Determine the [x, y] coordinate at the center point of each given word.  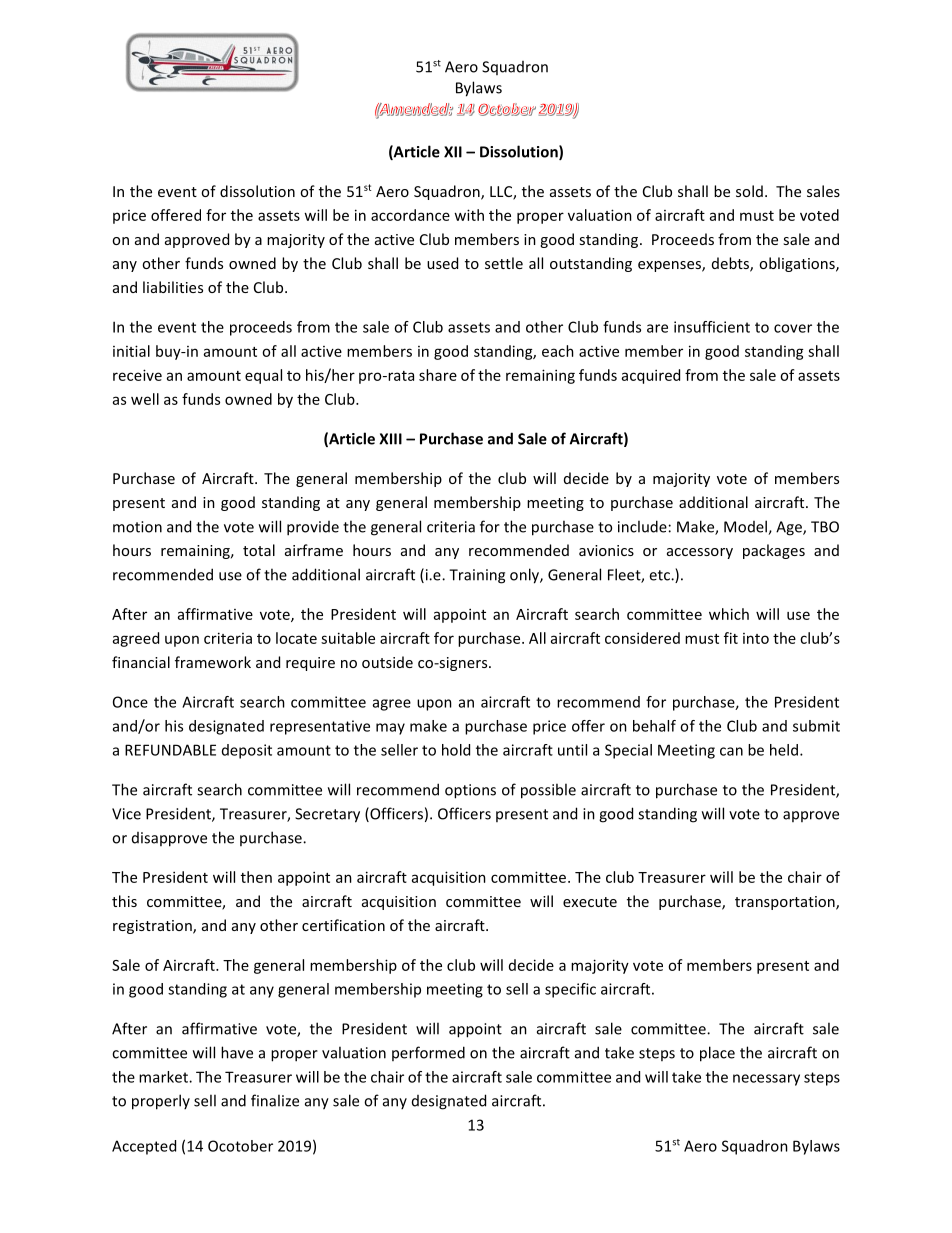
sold [749, 191]
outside [387, 662]
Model [746, 527]
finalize [275, 1100]
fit [731, 638]
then [256, 877]
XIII [390, 439]
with [469, 215]
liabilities [173, 287]
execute [590, 902]
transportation [786, 903]
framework [213, 662]
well [145, 399]
